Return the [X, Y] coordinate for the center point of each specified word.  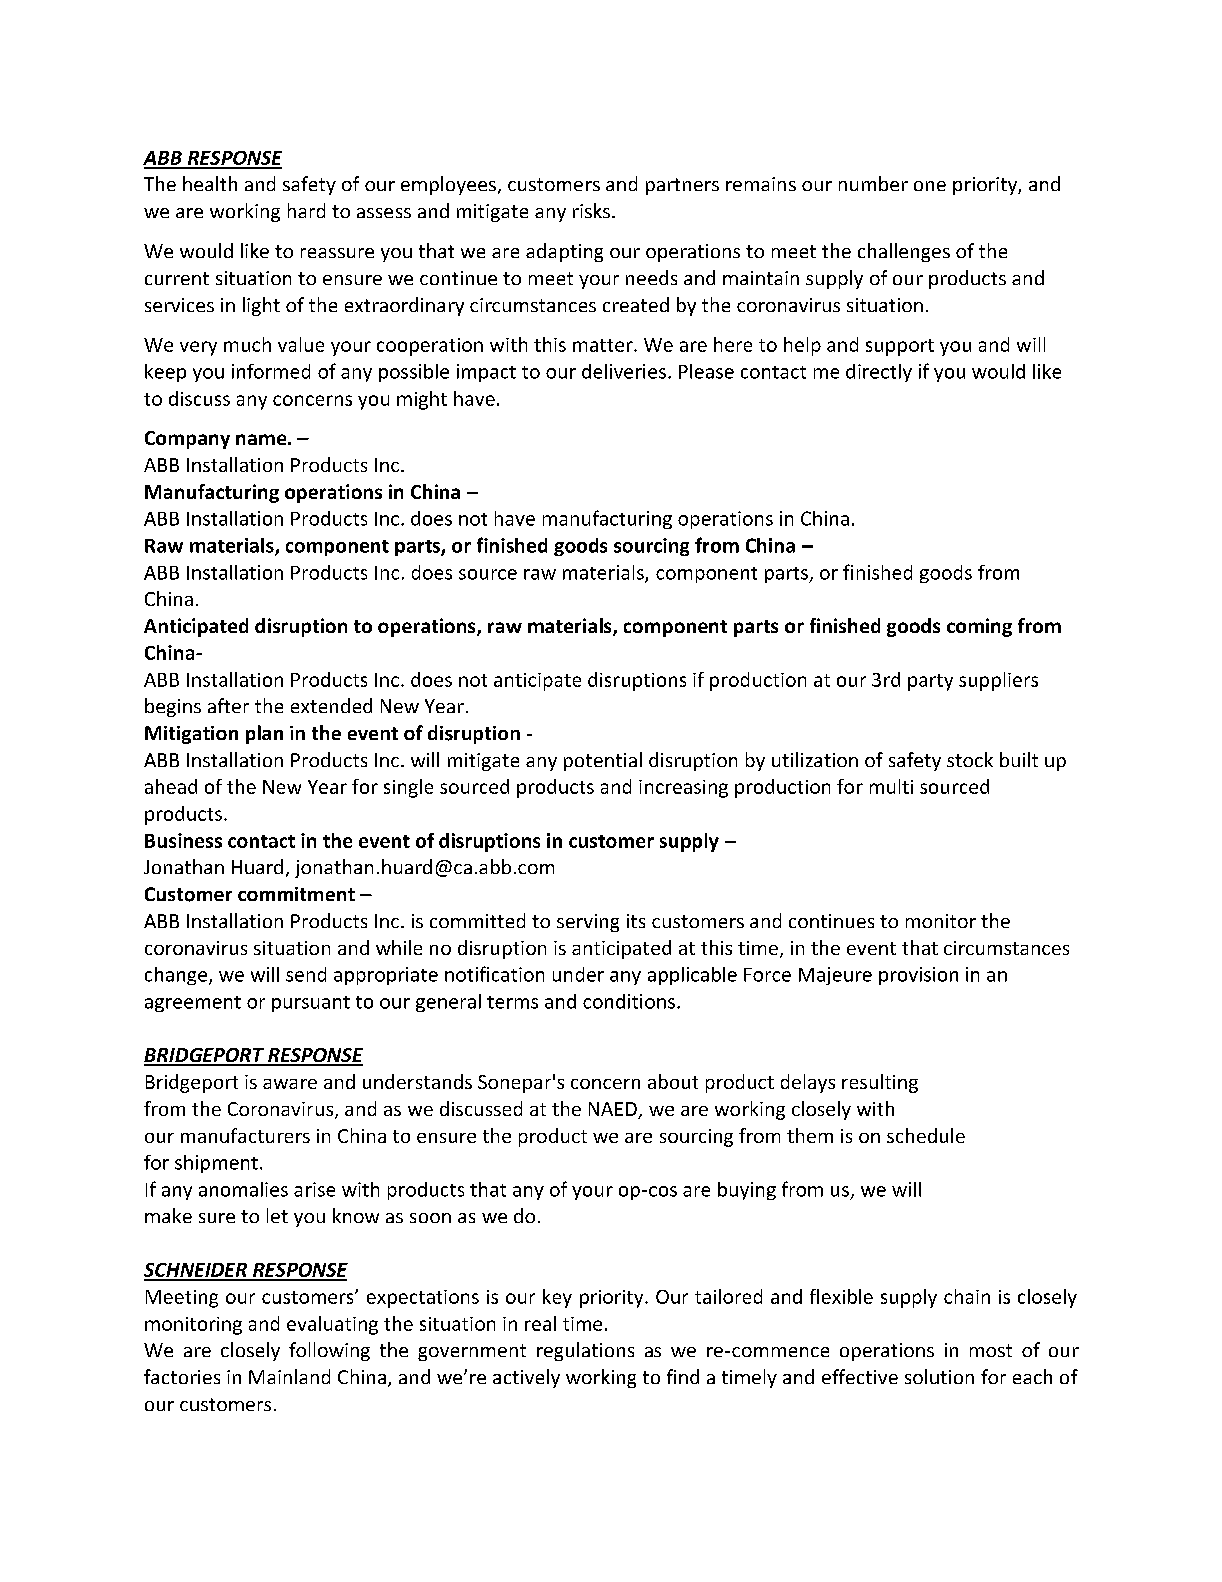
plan [264, 734]
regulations [585, 1351]
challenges [904, 252]
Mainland [289, 1376]
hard [306, 210]
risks [593, 210]
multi [891, 786]
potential [603, 761]
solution [939, 1376]
